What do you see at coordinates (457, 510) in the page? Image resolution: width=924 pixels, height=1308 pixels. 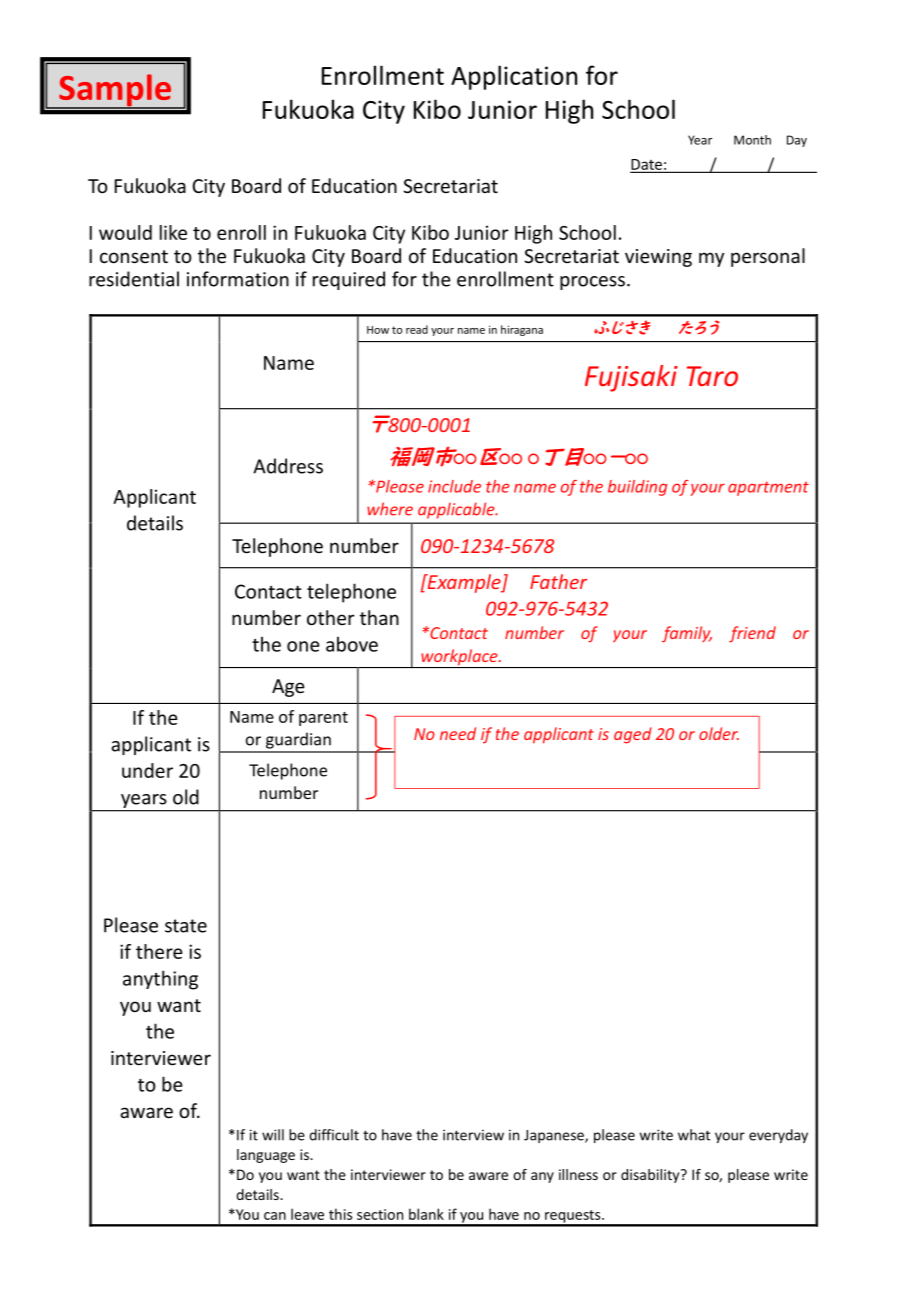 I see `applicable` at bounding box center [457, 510].
